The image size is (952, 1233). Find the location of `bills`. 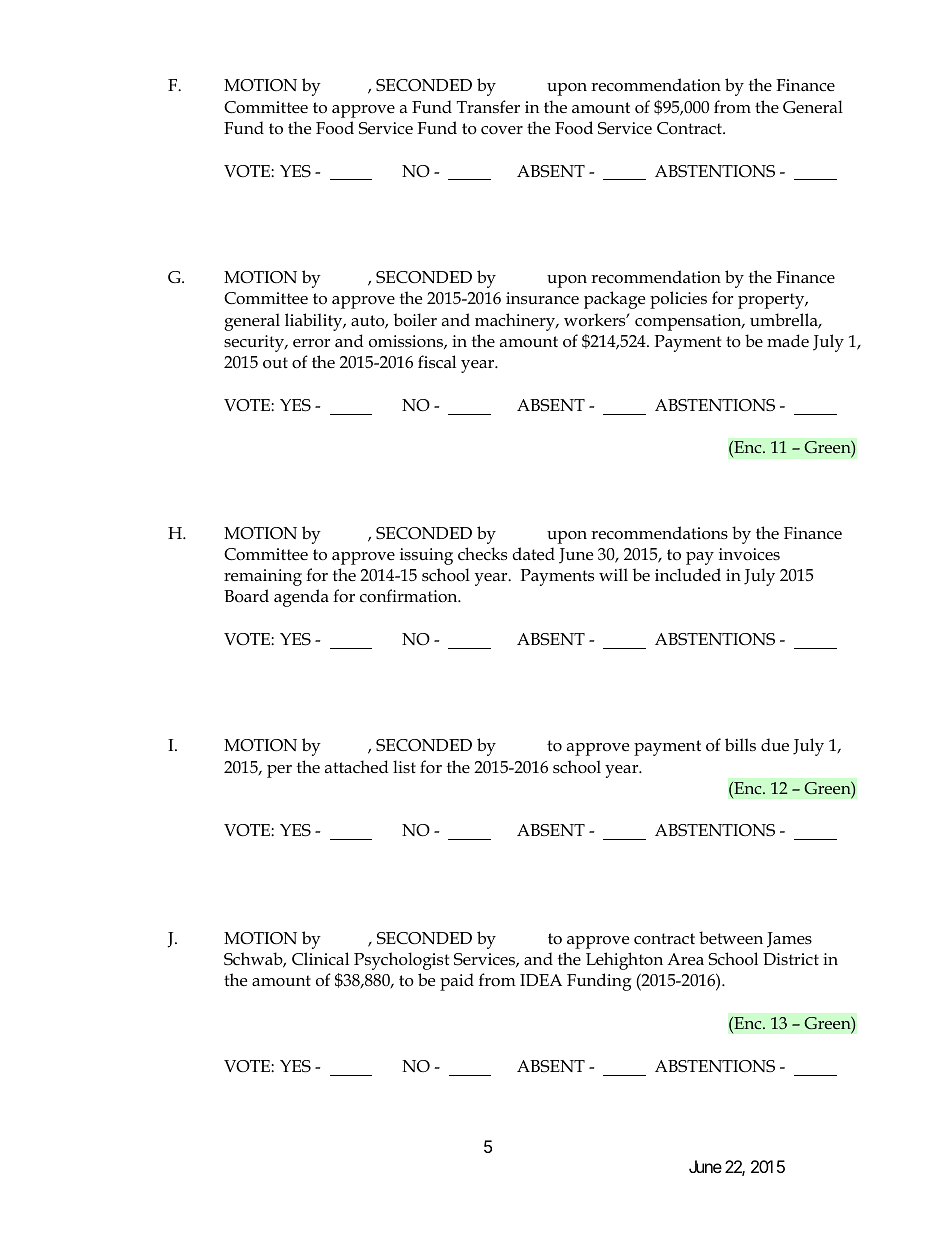

bills is located at coordinates (740, 744).
